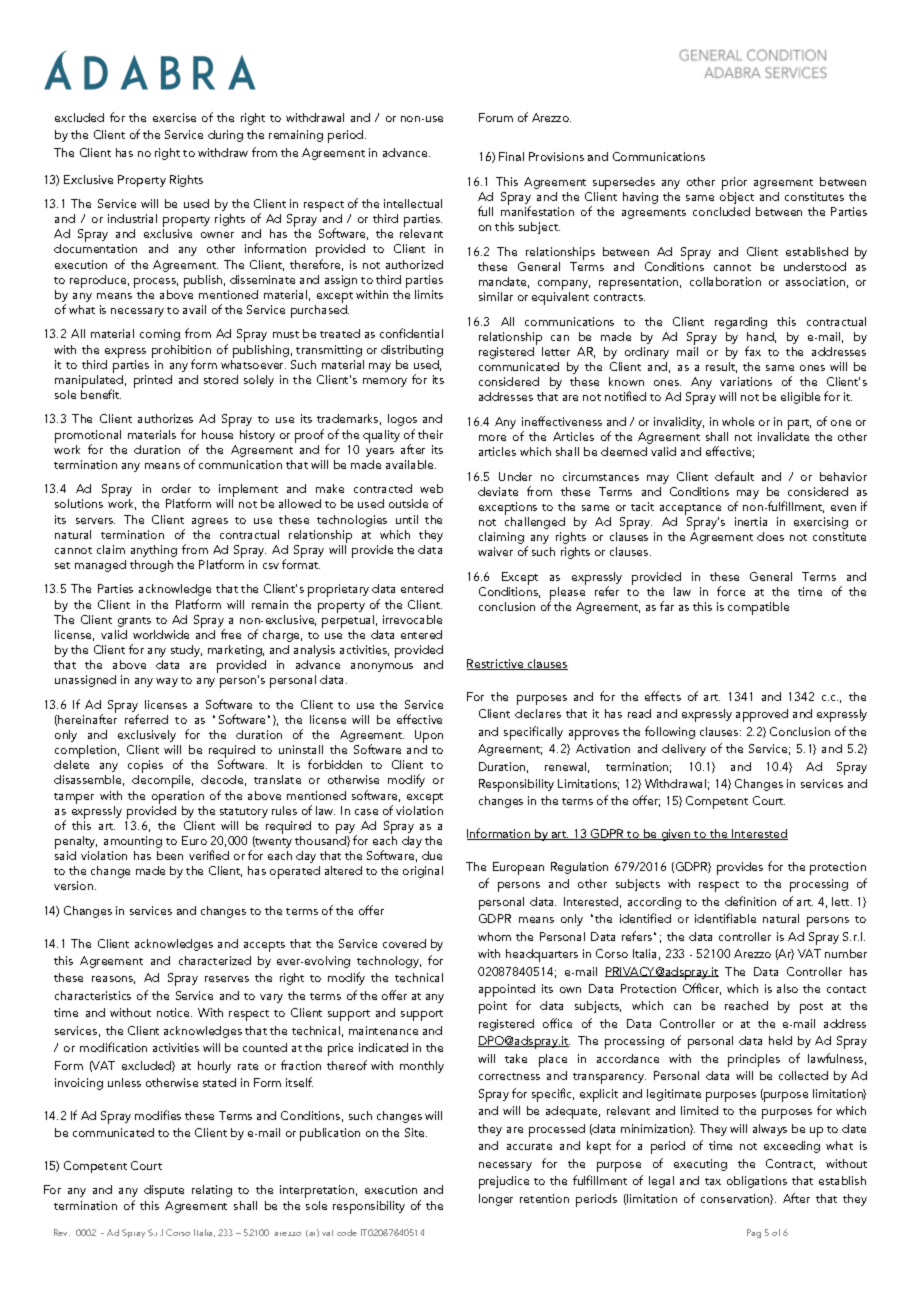 The width and height of the screenshot is (924, 1308). I want to click on Final, so click(511, 156).
